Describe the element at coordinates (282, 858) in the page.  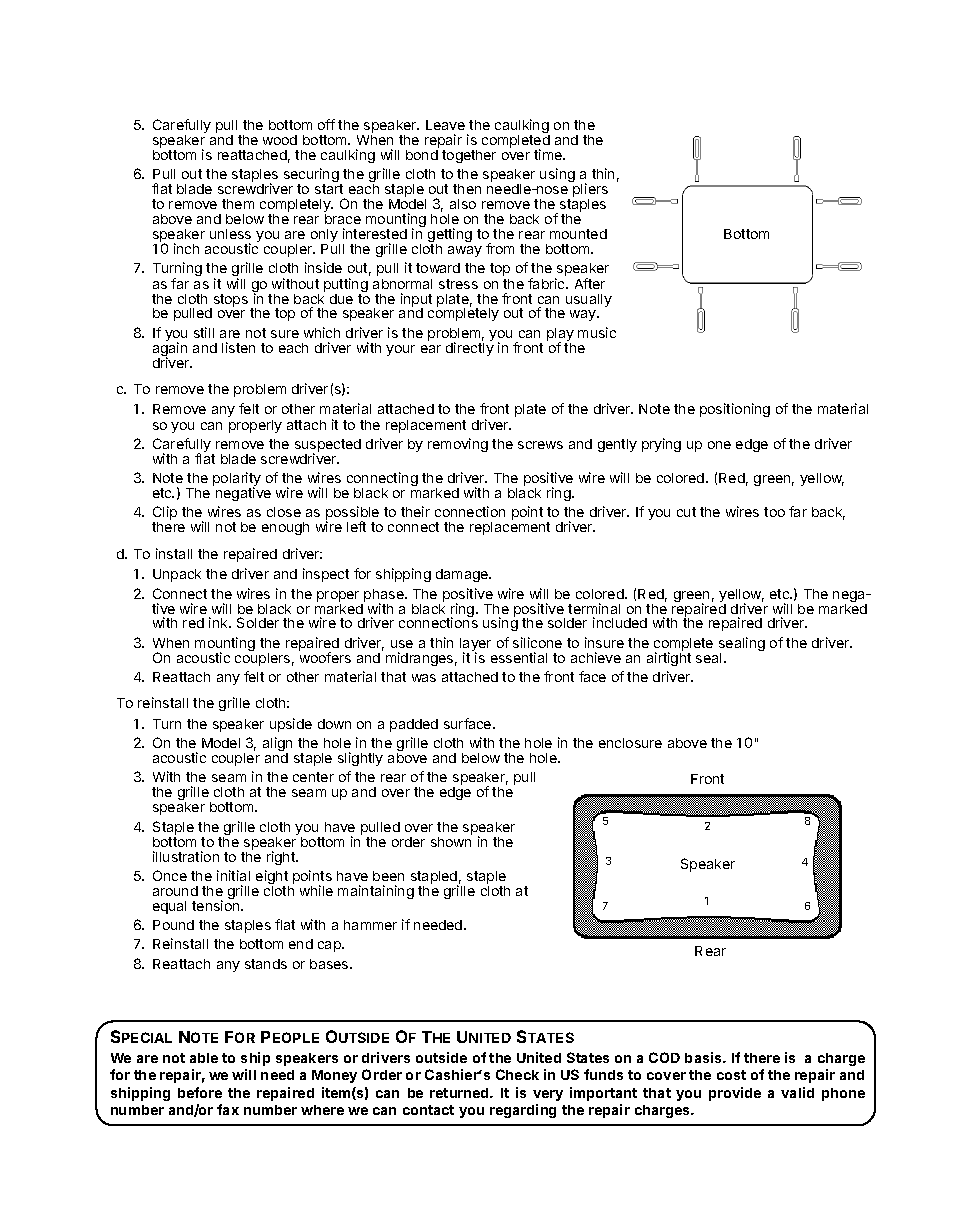
I see `right` at that location.
